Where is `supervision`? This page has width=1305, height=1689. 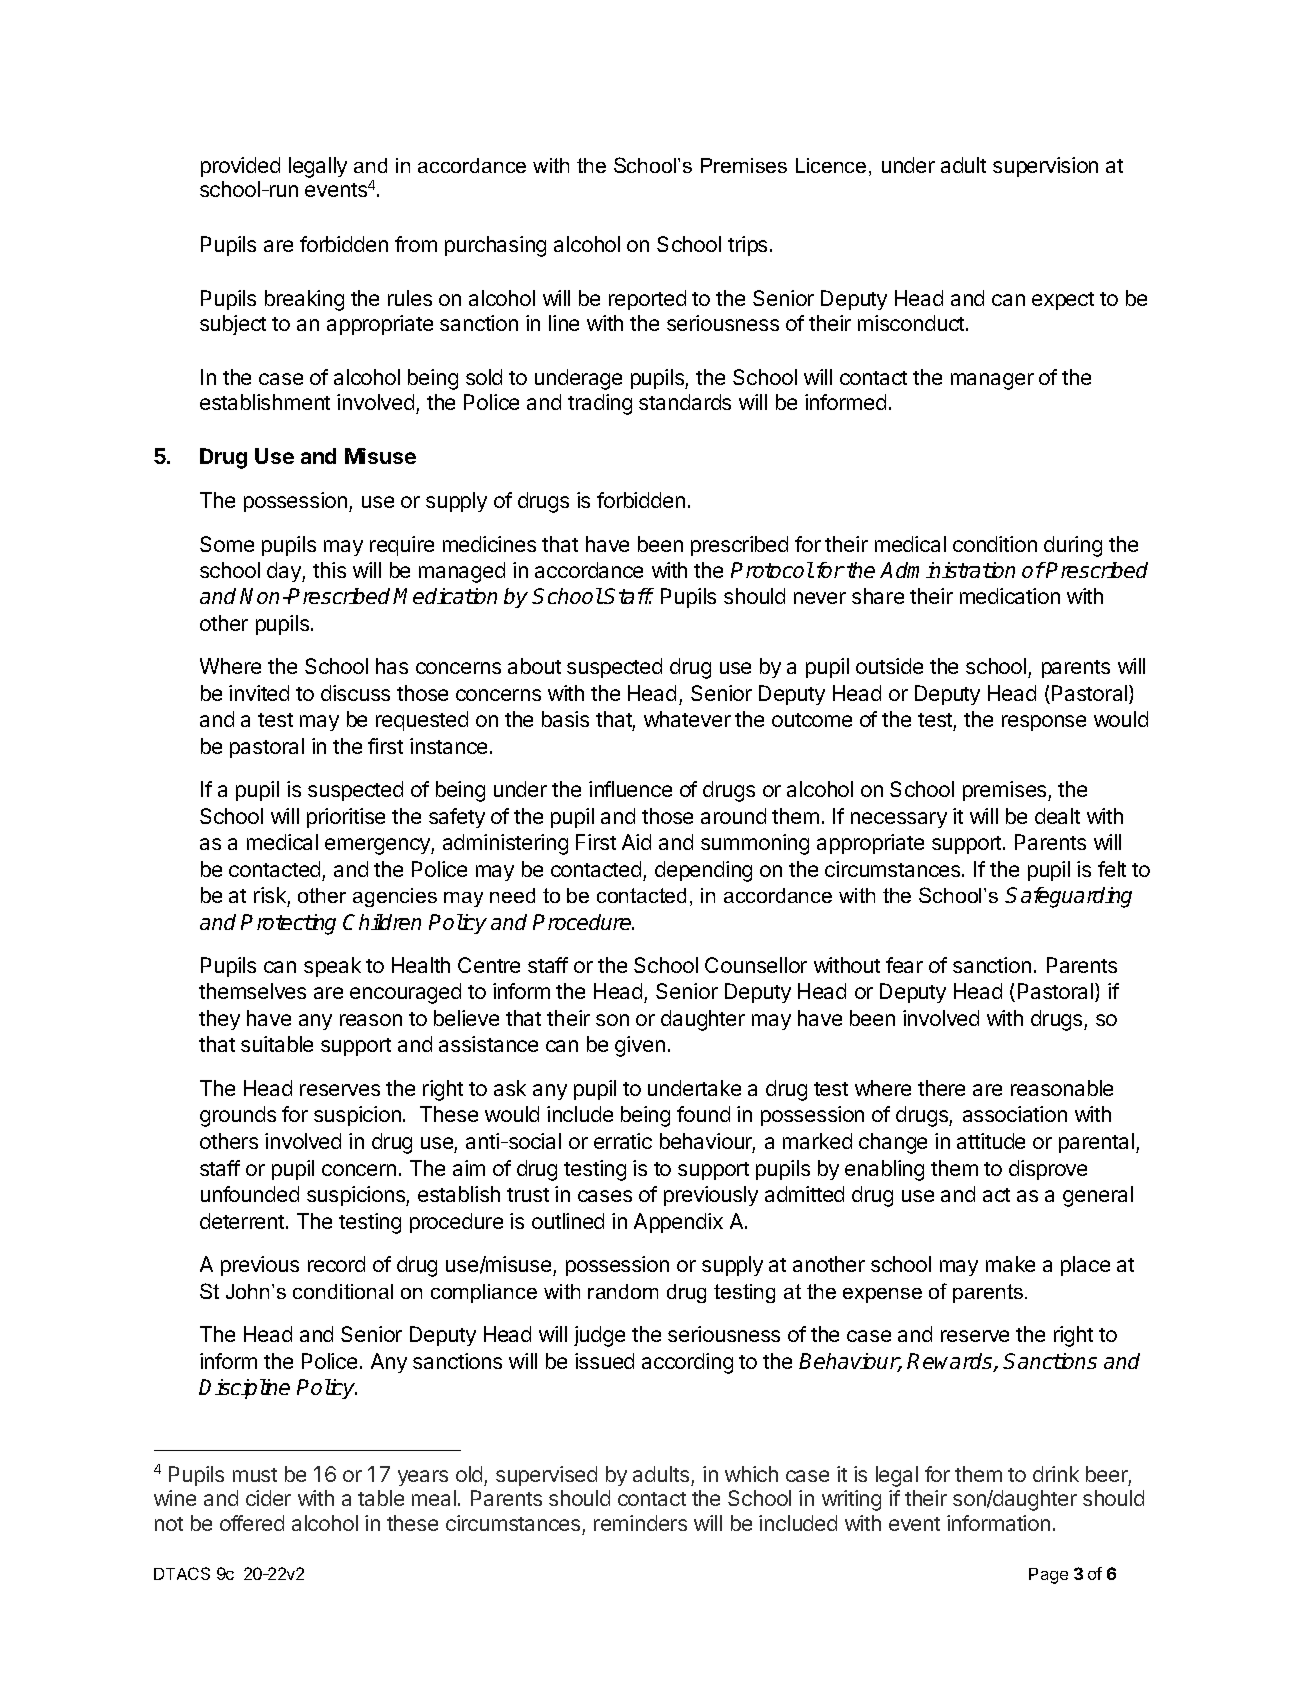
supervision is located at coordinates (1045, 167).
